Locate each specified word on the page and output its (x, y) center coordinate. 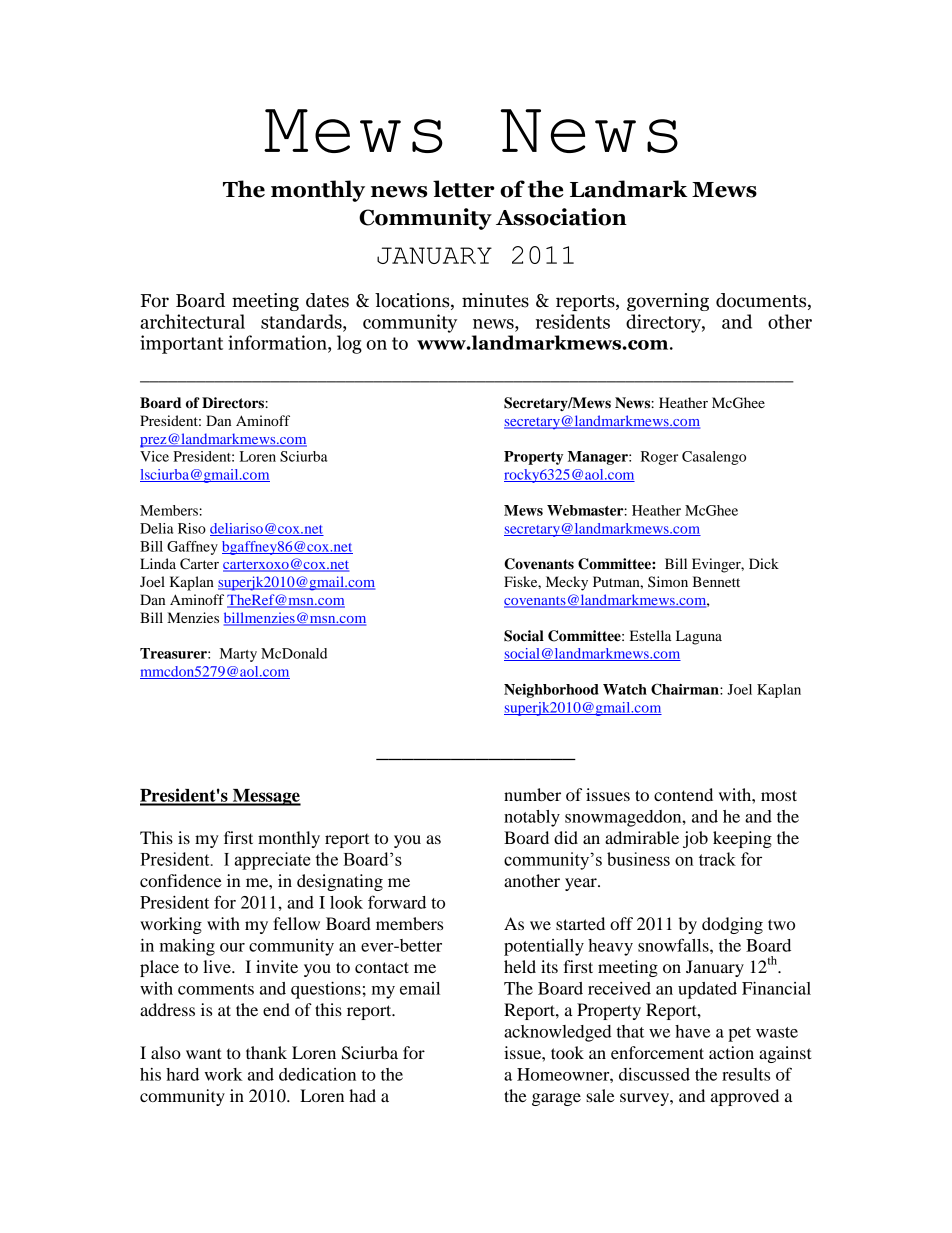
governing (668, 302)
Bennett (716, 581)
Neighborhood (551, 691)
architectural (192, 321)
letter (464, 189)
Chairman (686, 689)
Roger (659, 458)
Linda (158, 563)
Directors (234, 403)
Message (266, 797)
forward (397, 902)
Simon (668, 581)
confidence (181, 880)
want (204, 1053)
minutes (495, 300)
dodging (732, 925)
